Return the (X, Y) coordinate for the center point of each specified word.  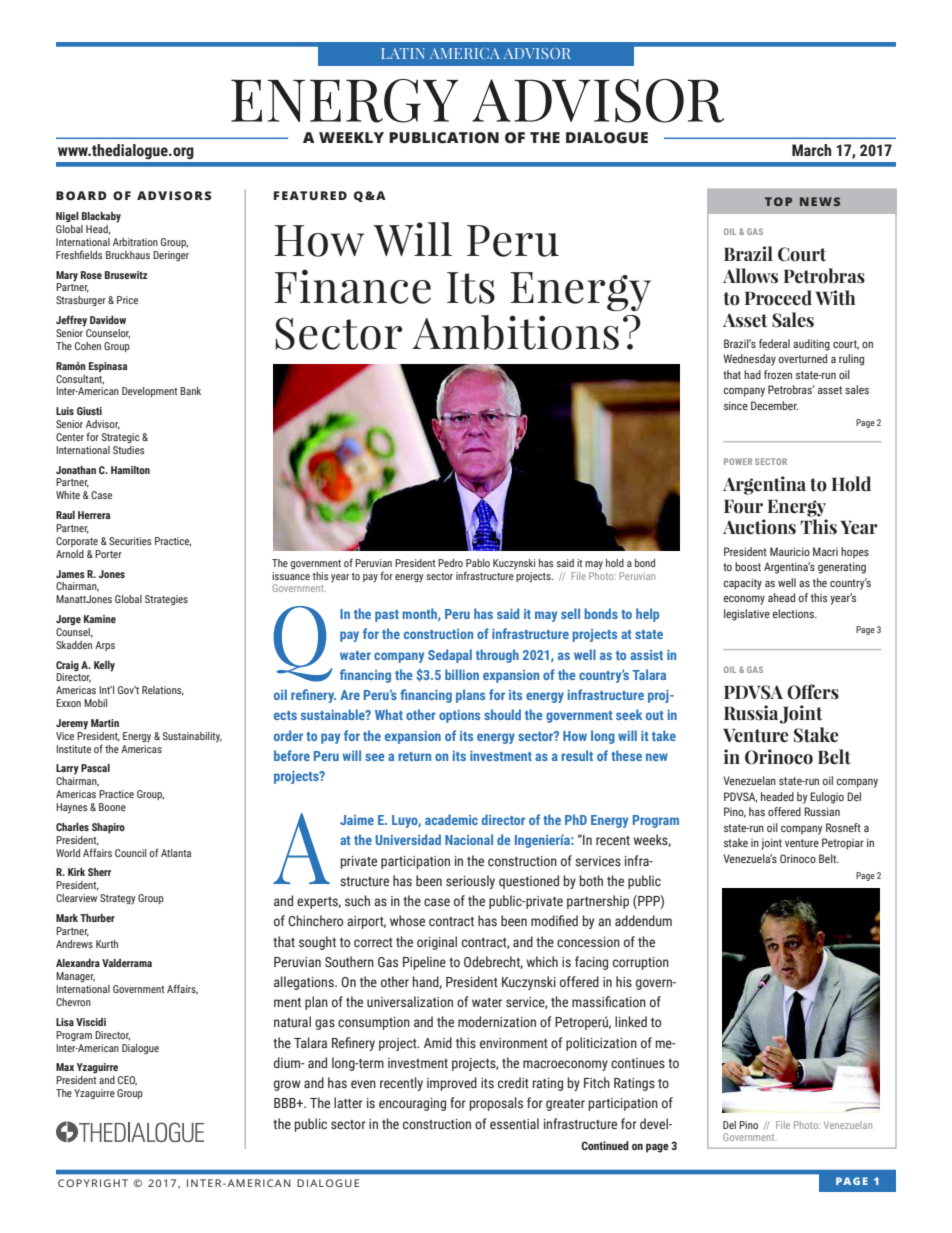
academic (451, 819)
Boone (112, 807)
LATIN (403, 53)
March (811, 150)
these (626, 755)
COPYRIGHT (93, 1183)
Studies (128, 450)
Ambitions (515, 332)
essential (514, 1124)
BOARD (81, 195)
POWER (738, 461)
